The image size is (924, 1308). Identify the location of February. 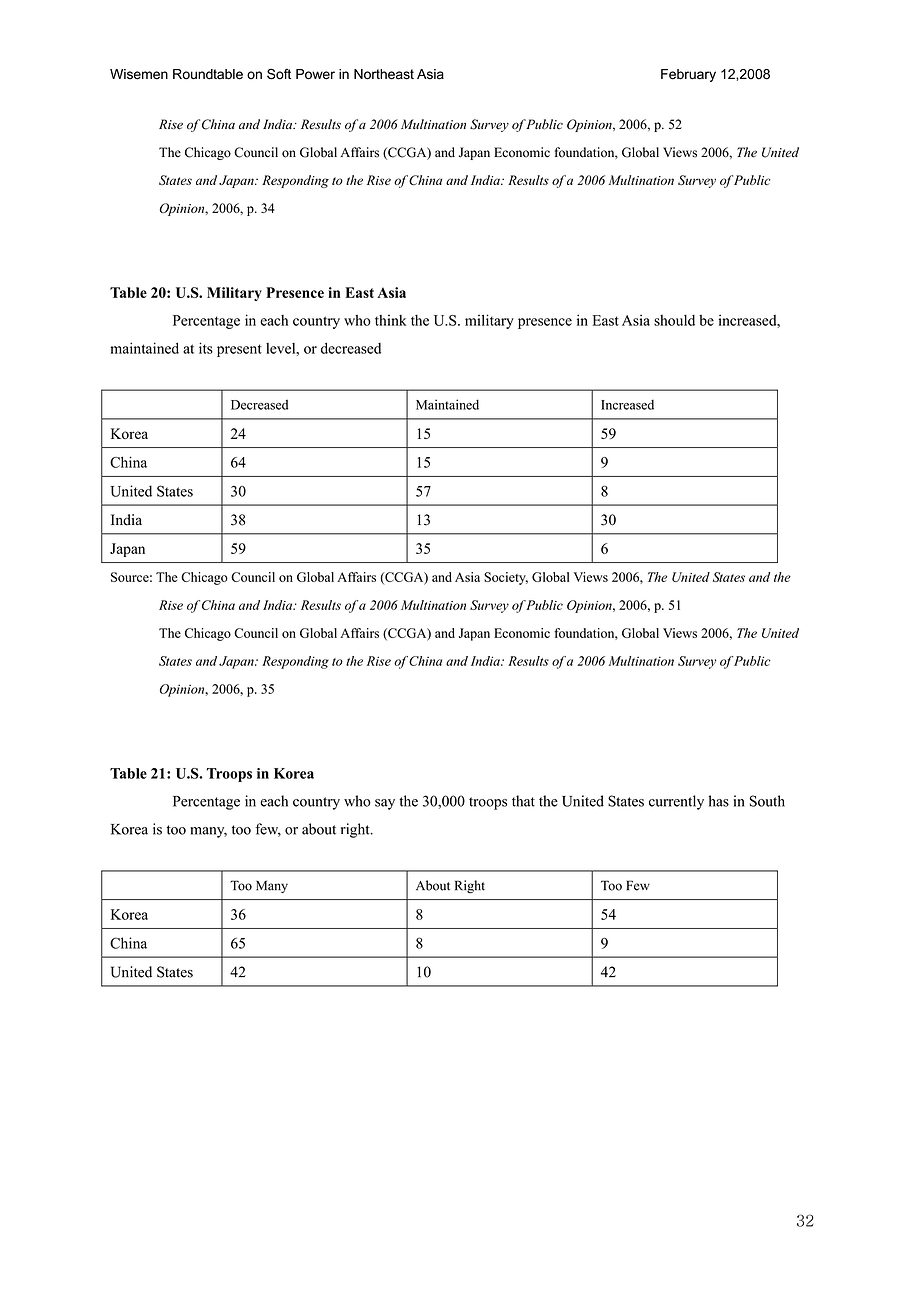
(688, 75).
